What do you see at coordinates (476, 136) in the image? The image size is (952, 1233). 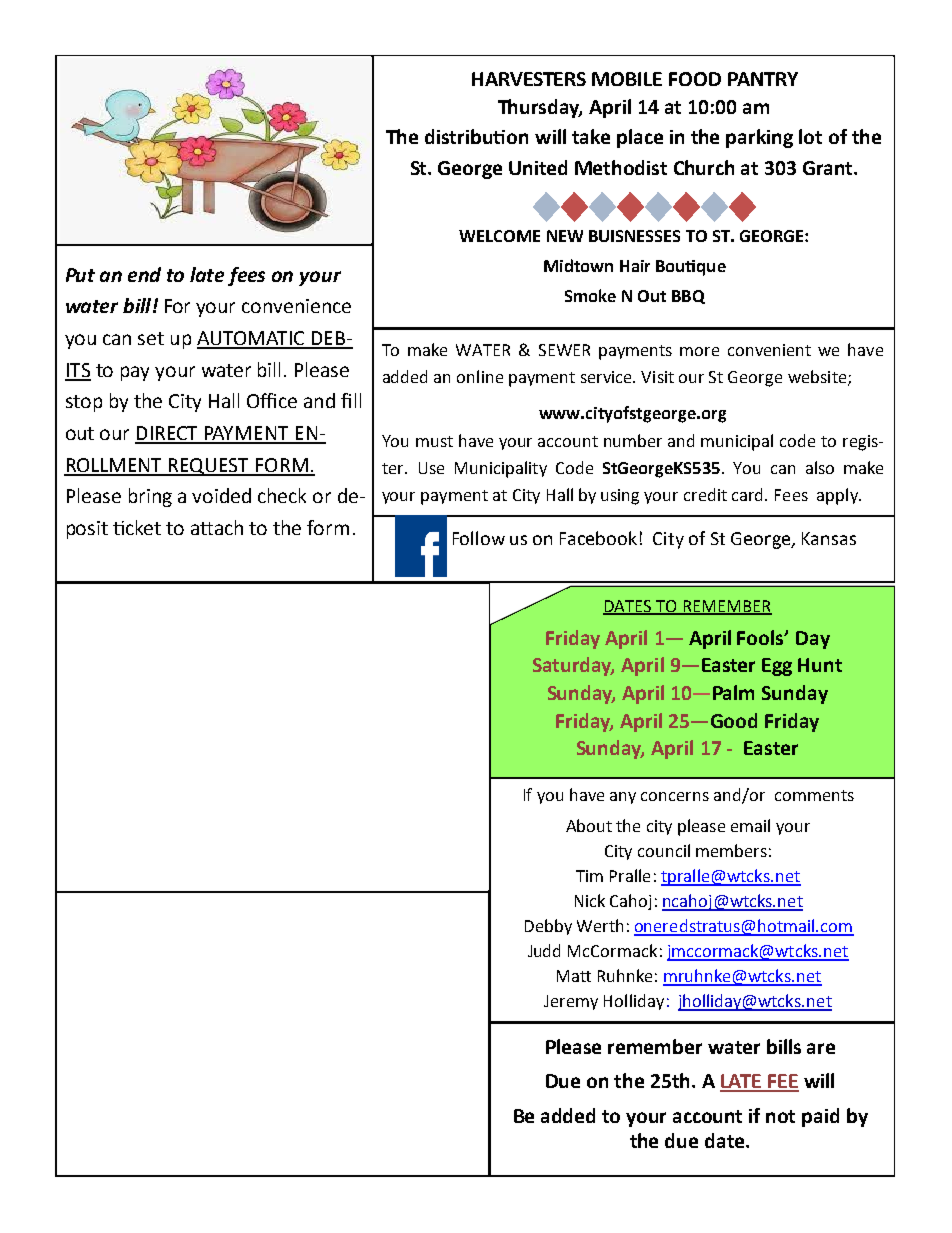 I see `distribution` at bounding box center [476, 136].
